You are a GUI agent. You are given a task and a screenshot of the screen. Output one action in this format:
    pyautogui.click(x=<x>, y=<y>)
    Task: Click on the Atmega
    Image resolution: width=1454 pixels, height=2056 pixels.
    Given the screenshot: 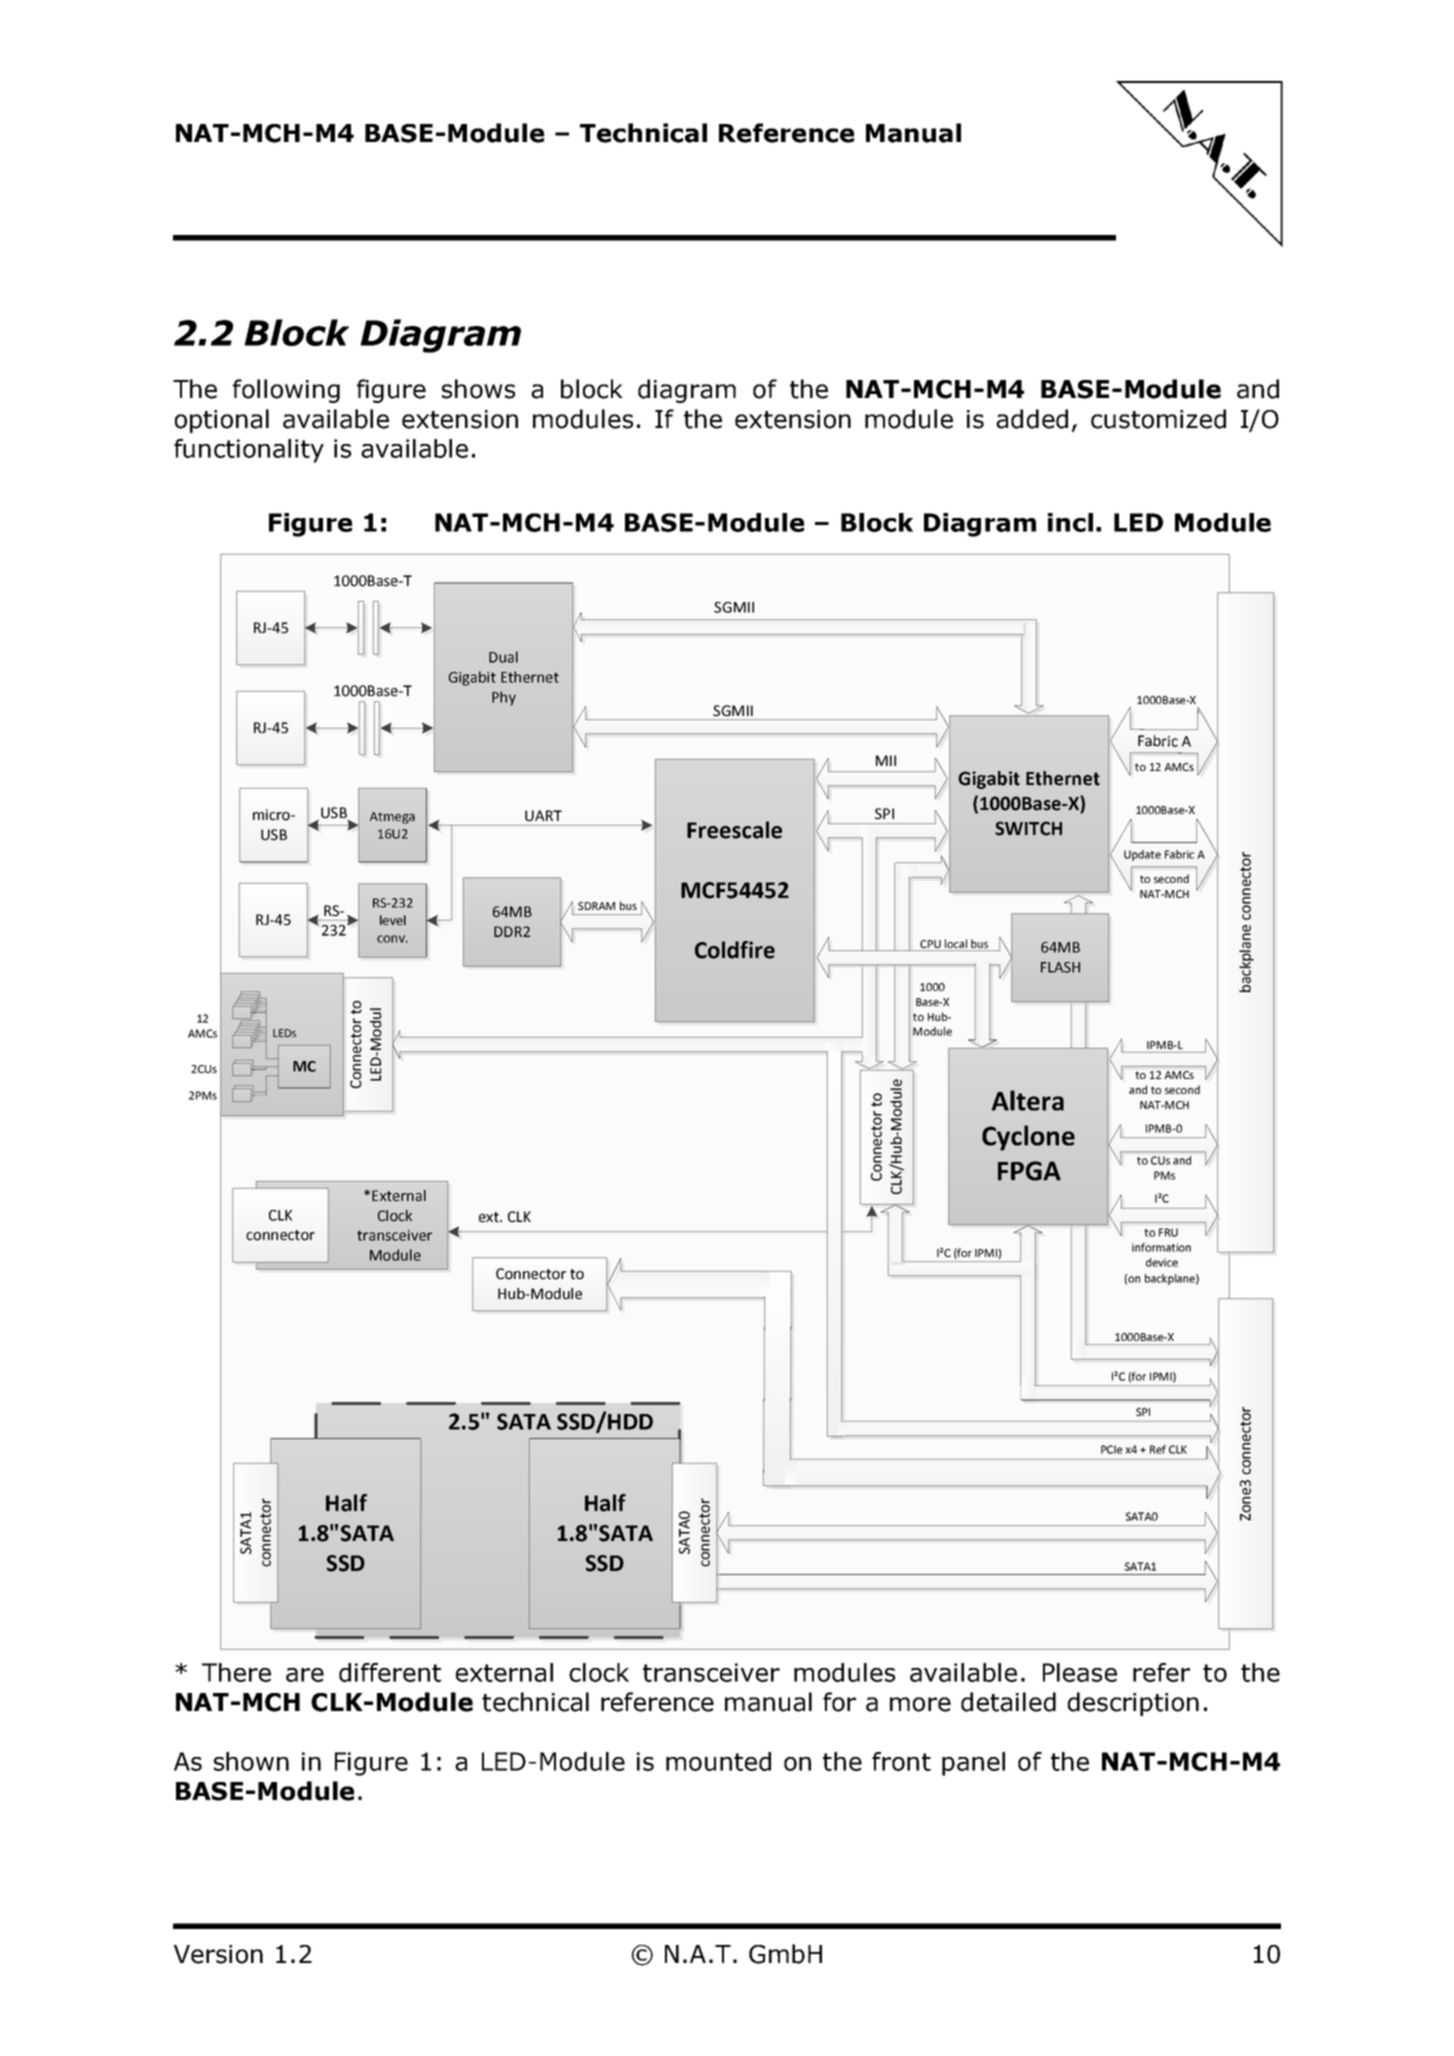 What is the action you would take?
    pyautogui.click(x=392, y=818)
